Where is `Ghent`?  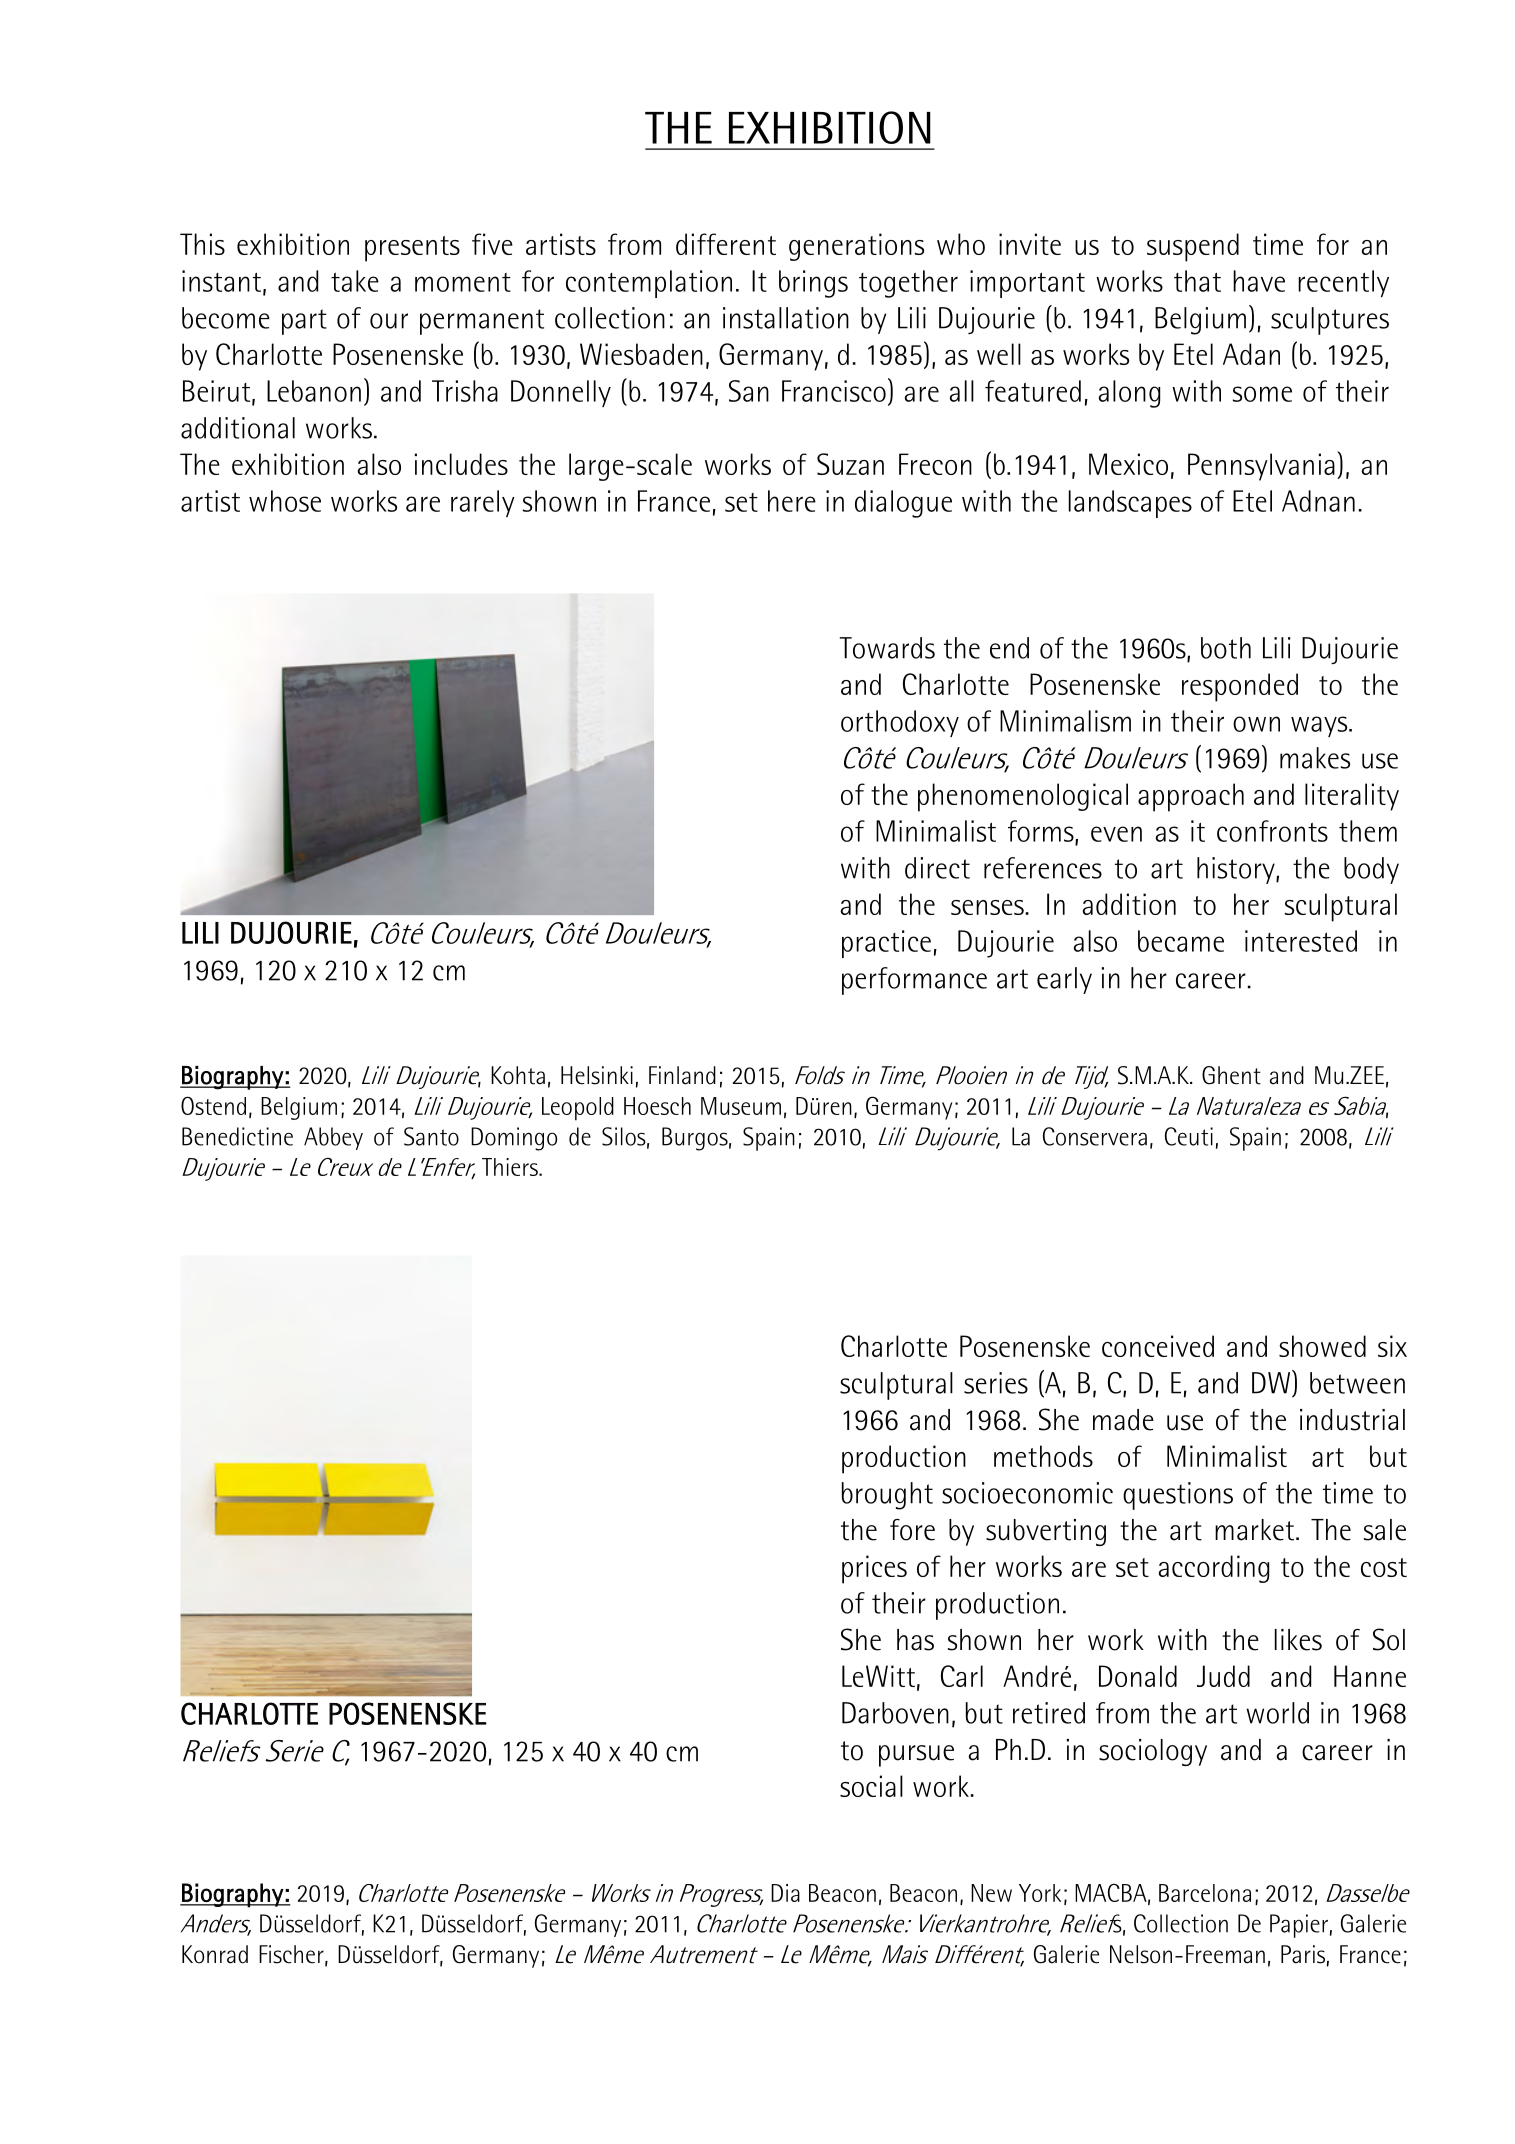
Ghent is located at coordinates (1231, 1075).
